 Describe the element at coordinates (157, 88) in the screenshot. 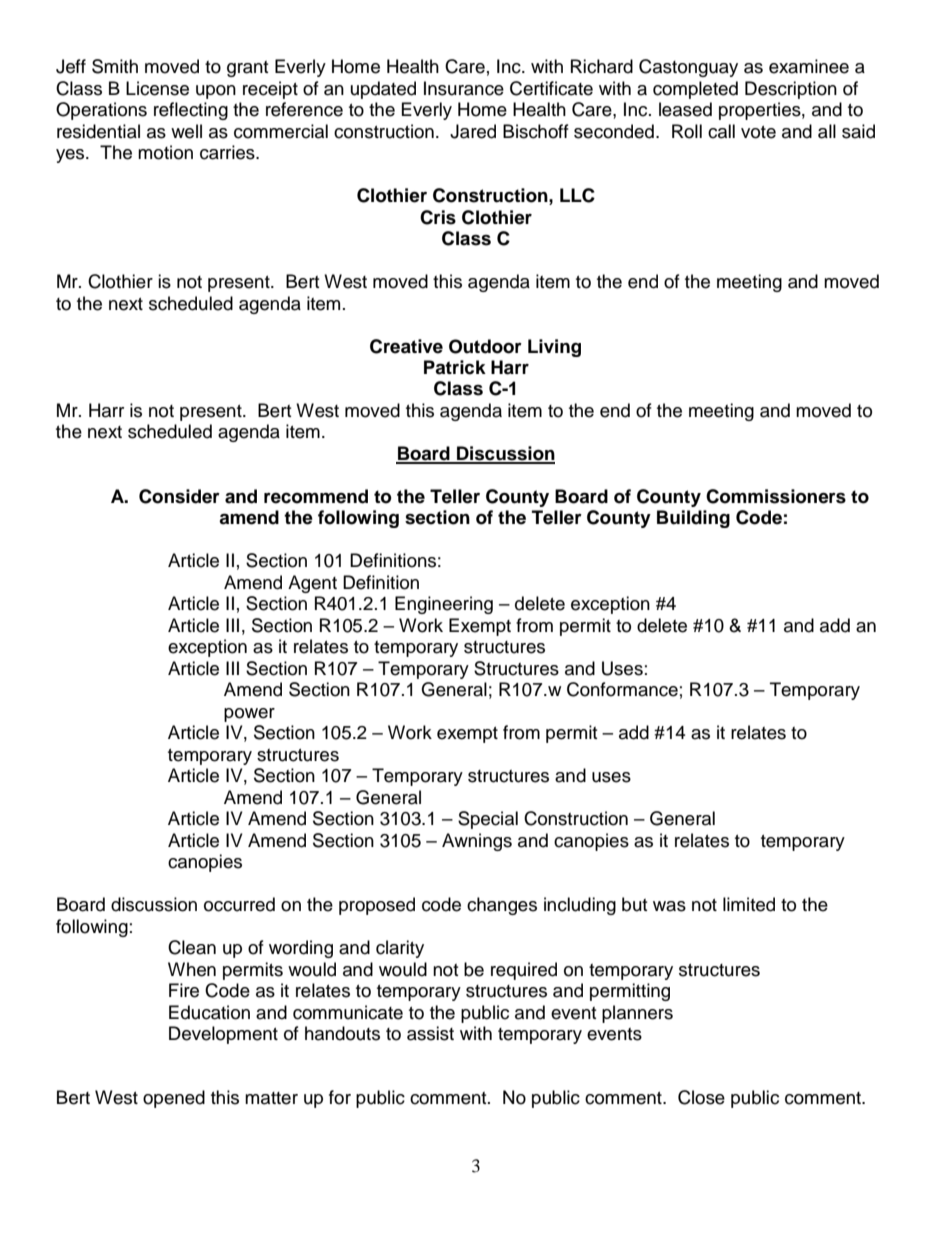

I see `License` at that location.
